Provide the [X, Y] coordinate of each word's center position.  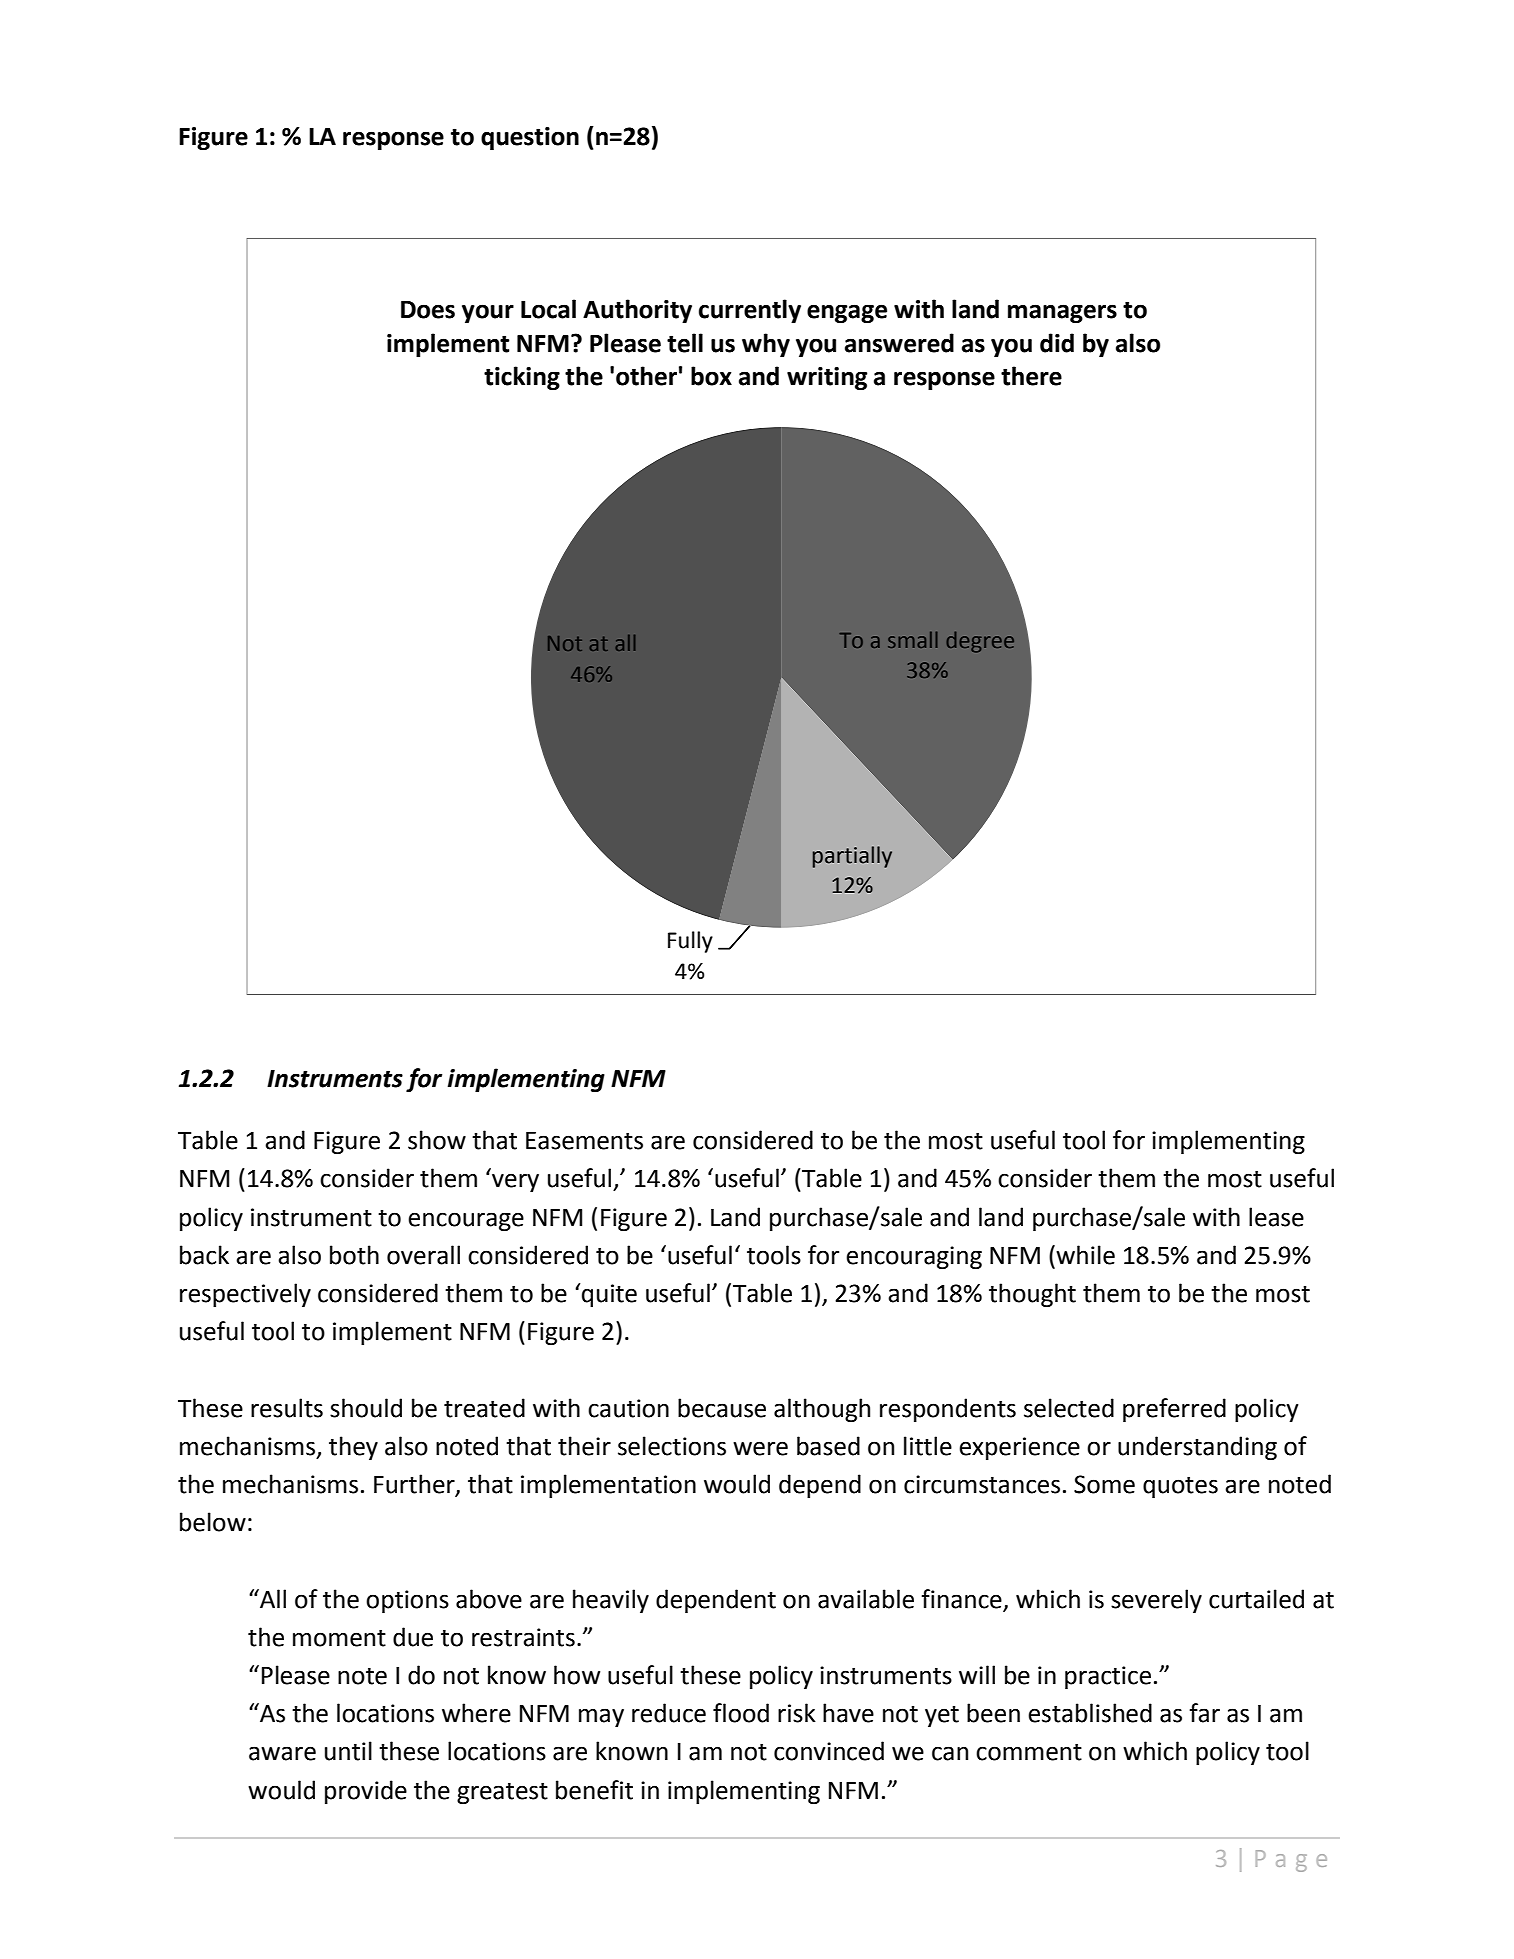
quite [609, 1295]
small [913, 639]
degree [980, 642]
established [1090, 1713]
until [348, 1751]
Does [428, 310]
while [1084, 1255]
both [354, 1255]
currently [750, 311]
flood [741, 1713]
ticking [522, 378]
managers [1062, 313]
